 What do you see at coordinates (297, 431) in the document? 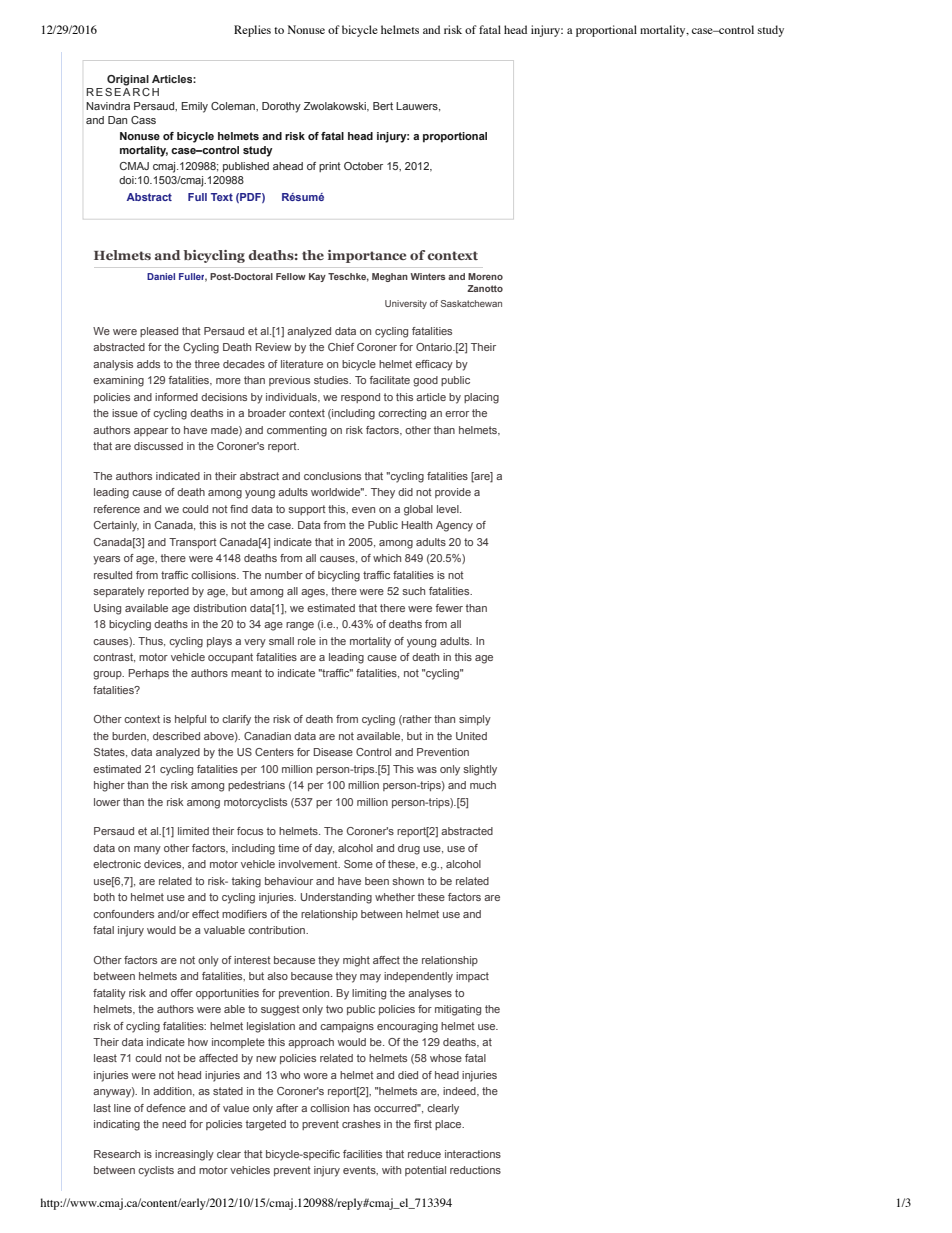
I see `commenting` at bounding box center [297, 431].
